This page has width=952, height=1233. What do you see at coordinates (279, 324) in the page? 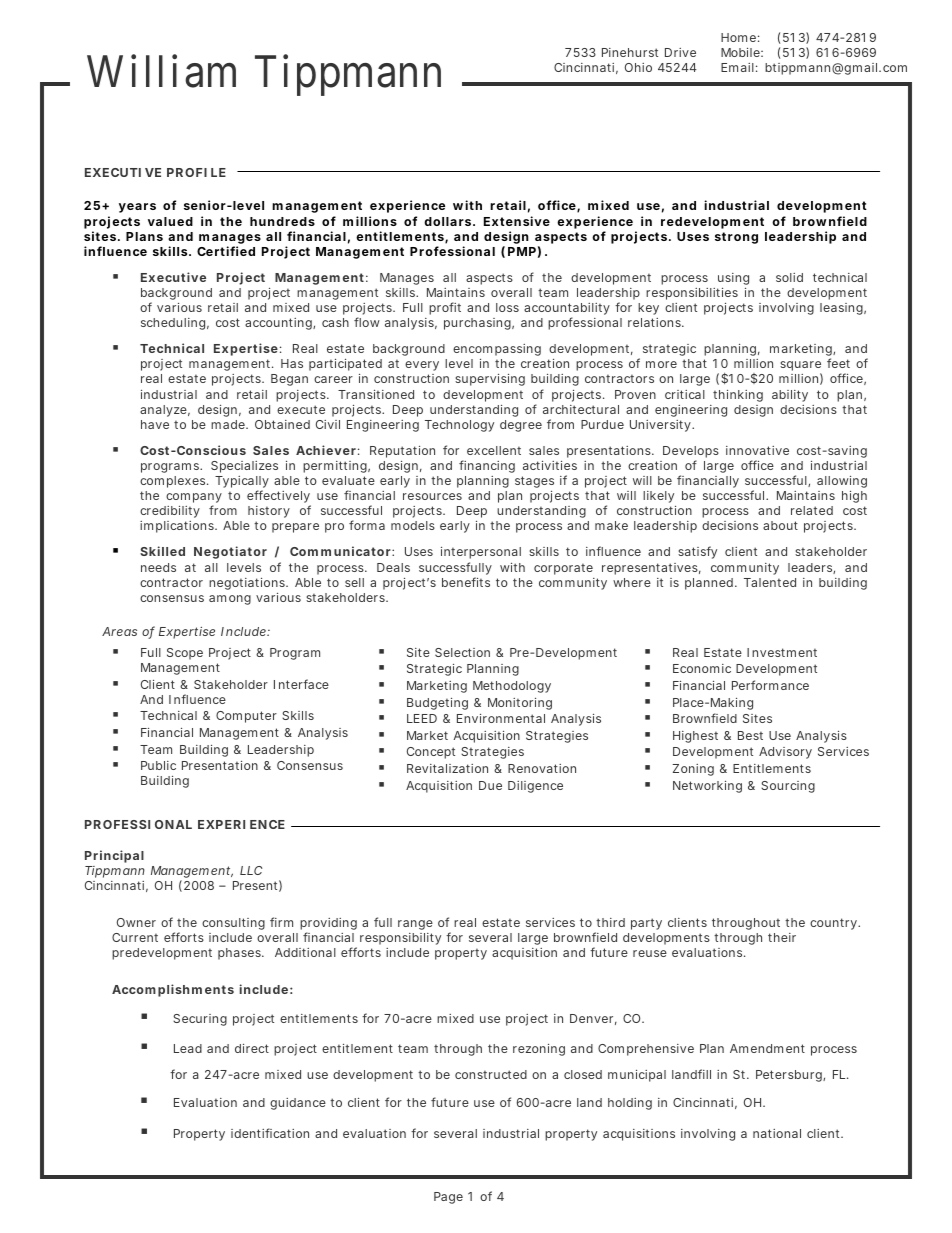
I see `accounting` at bounding box center [279, 324].
